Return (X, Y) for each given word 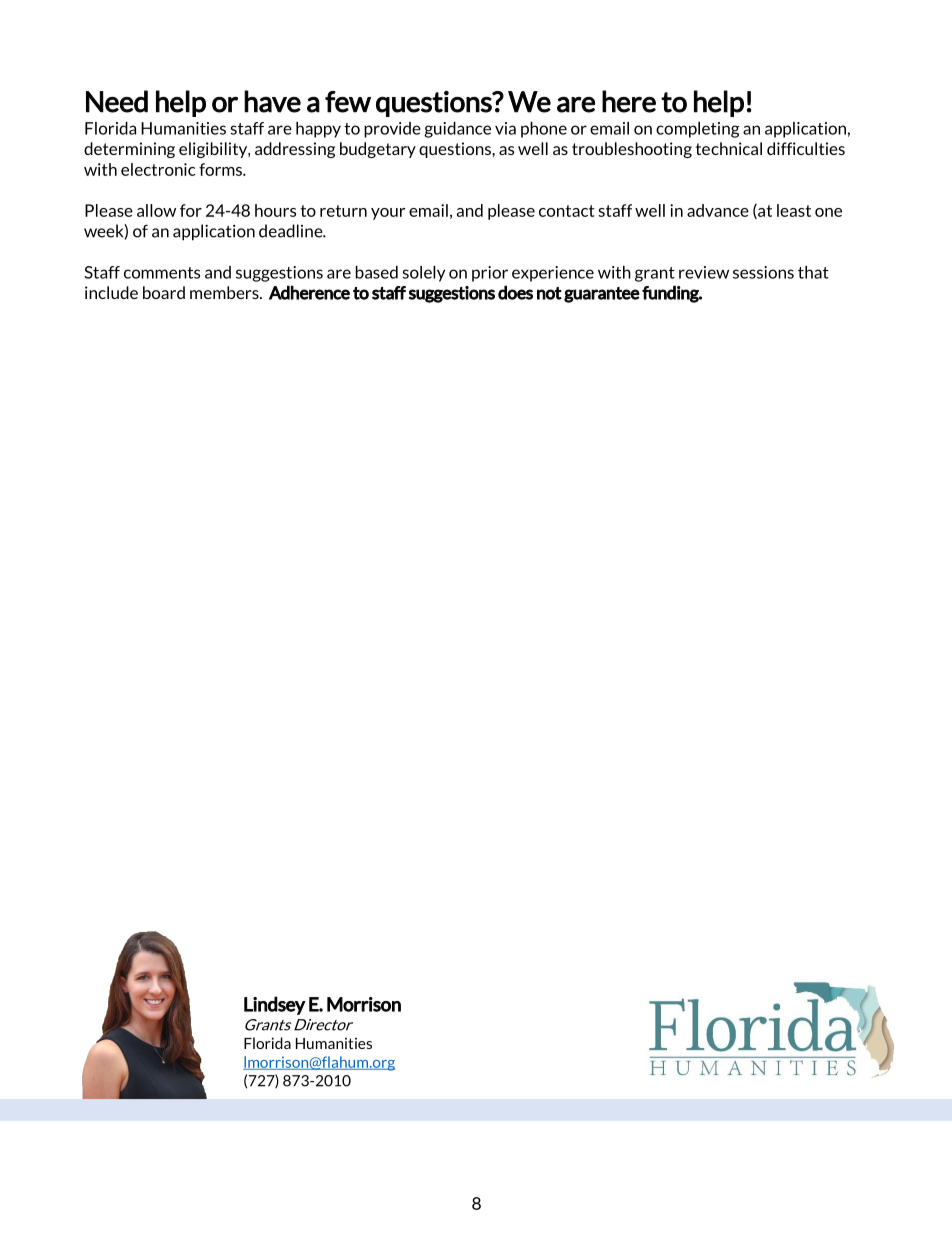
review (704, 272)
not (549, 293)
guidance (457, 130)
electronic (158, 169)
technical (729, 148)
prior (490, 274)
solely (423, 274)
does (515, 292)
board (164, 292)
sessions (763, 272)
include (111, 292)
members (225, 292)
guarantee (602, 295)
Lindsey (275, 1005)
